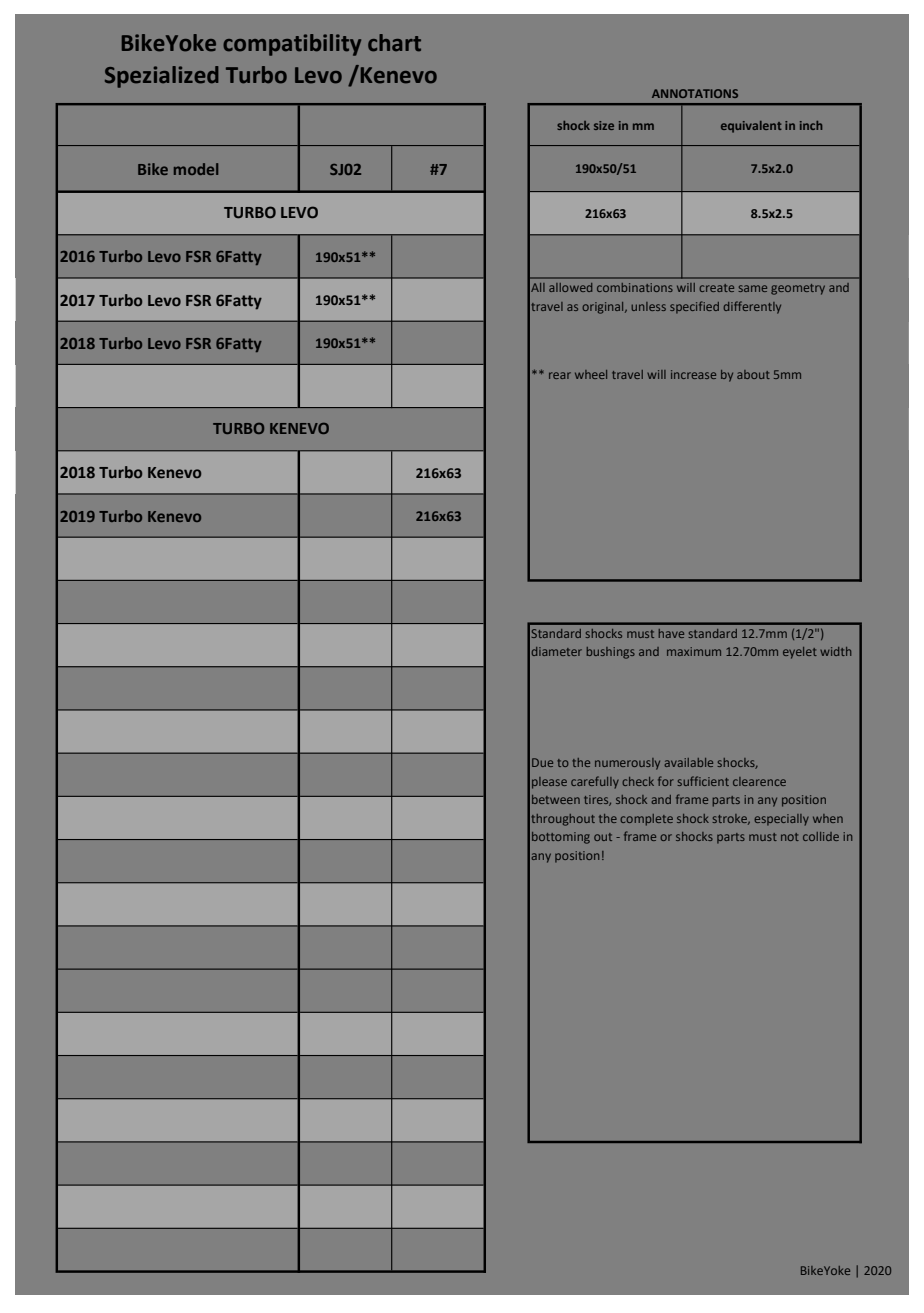 Image resolution: width=924 pixels, height=1313 pixels. I want to click on Due, so click(542, 762).
